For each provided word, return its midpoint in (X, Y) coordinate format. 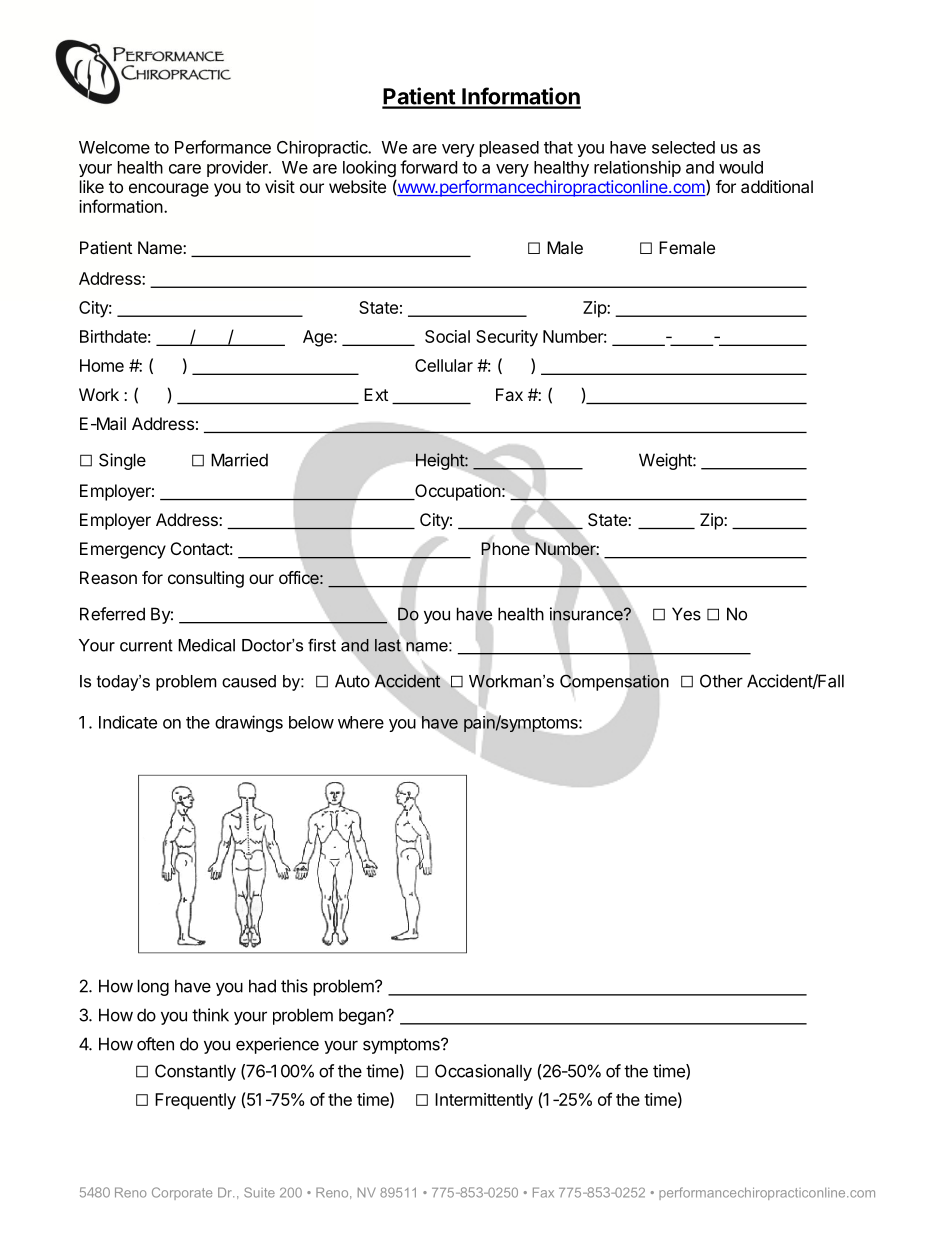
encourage (169, 190)
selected (683, 147)
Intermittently (484, 1101)
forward (428, 167)
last (388, 645)
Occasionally (483, 1072)
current (146, 645)
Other (721, 681)
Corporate (182, 1193)
